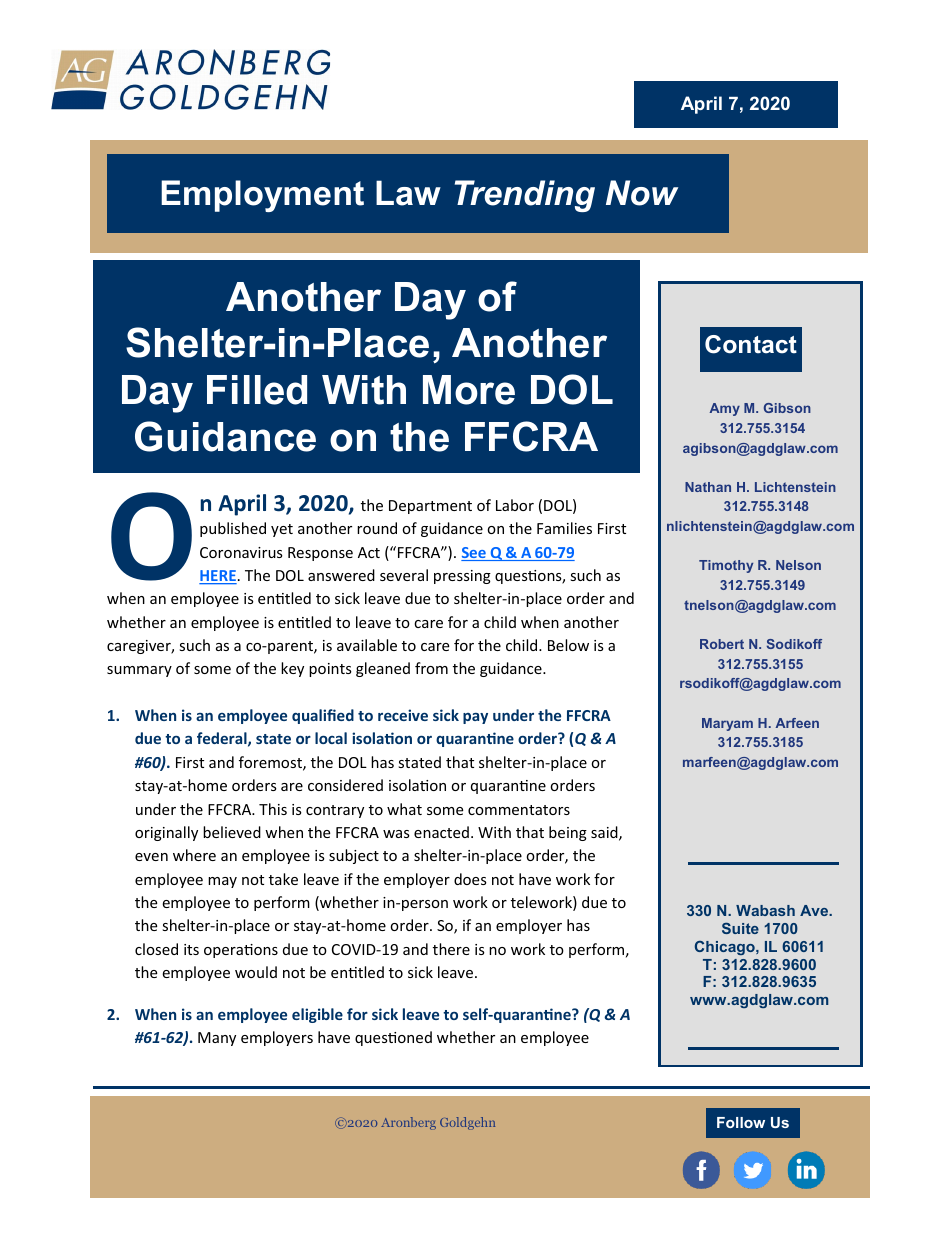 Image resolution: width=952 pixels, height=1233 pixels. What do you see at coordinates (441, 832) in the image?
I see `enacted` at bounding box center [441, 832].
